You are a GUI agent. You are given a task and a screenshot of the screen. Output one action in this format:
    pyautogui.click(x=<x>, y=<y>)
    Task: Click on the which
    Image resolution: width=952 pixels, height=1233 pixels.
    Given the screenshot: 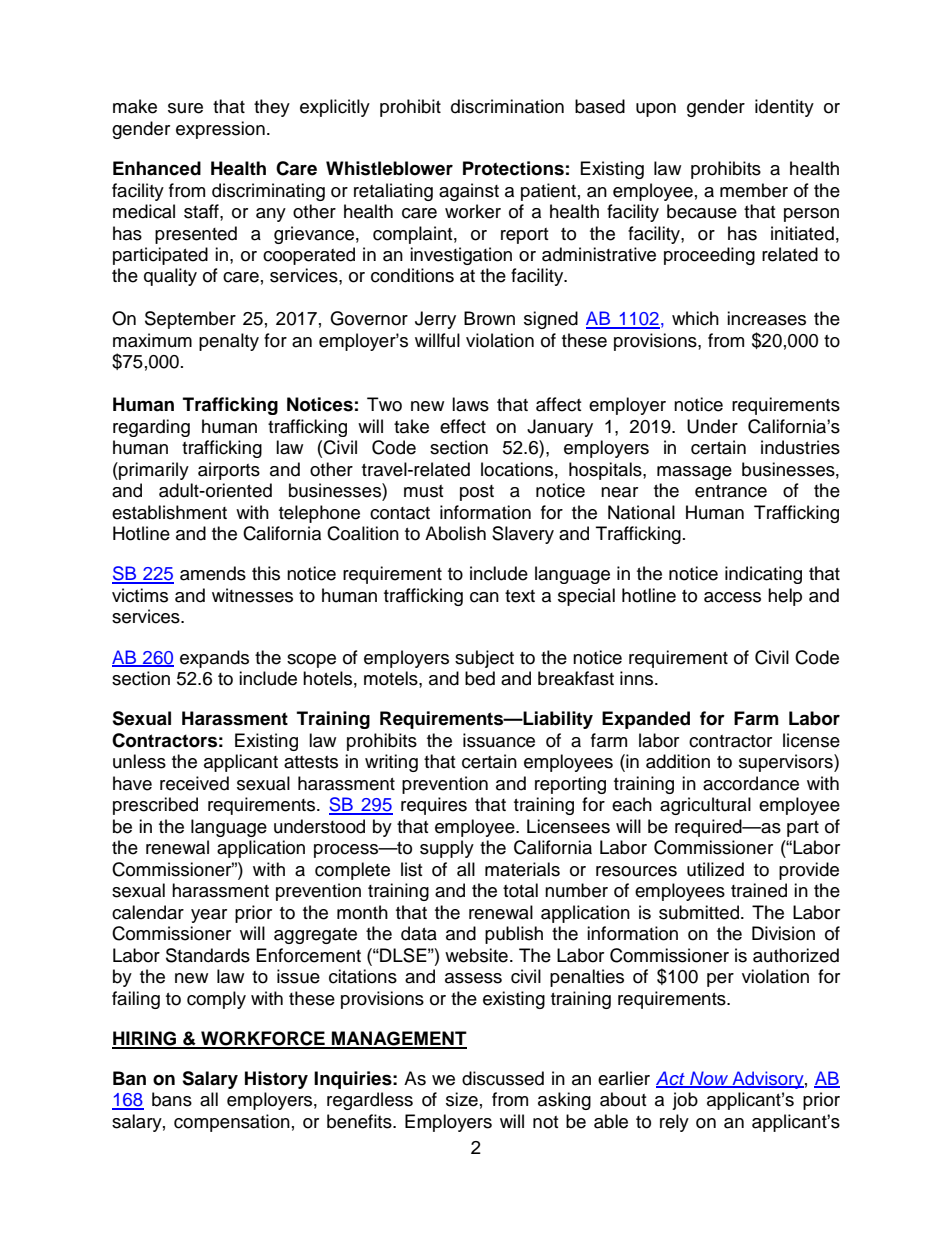 What is the action you would take?
    pyautogui.click(x=695, y=318)
